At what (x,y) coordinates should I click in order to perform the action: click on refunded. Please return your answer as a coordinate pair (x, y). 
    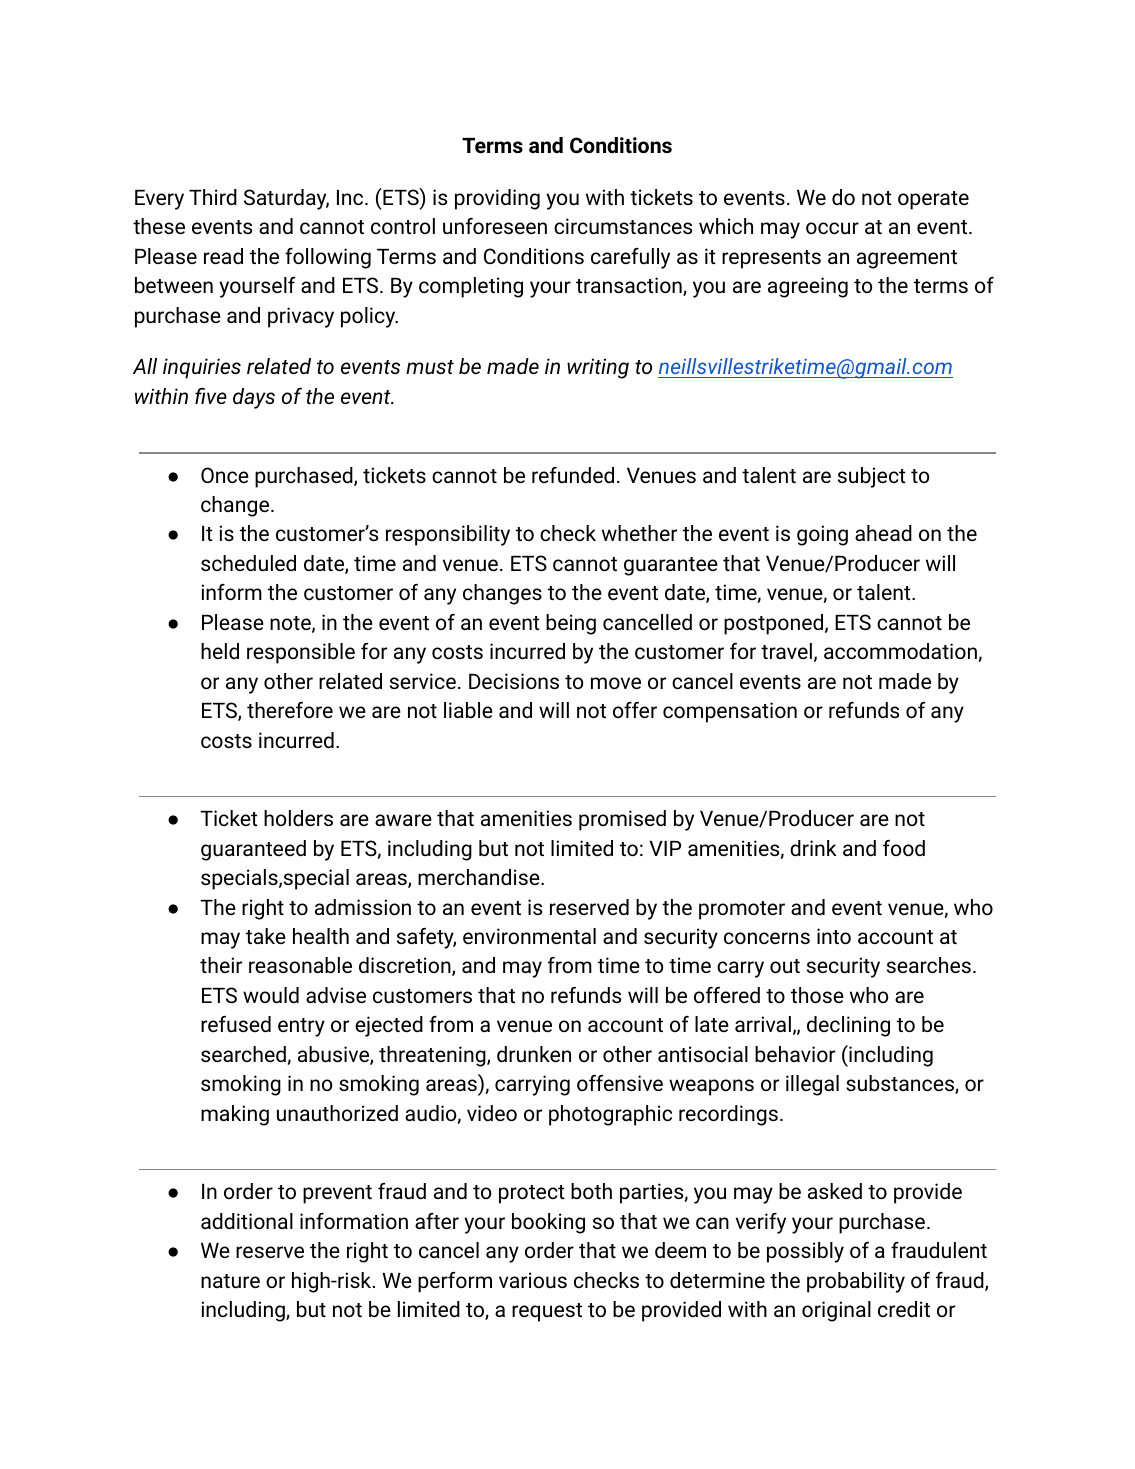
    Looking at the image, I should click on (573, 475).
